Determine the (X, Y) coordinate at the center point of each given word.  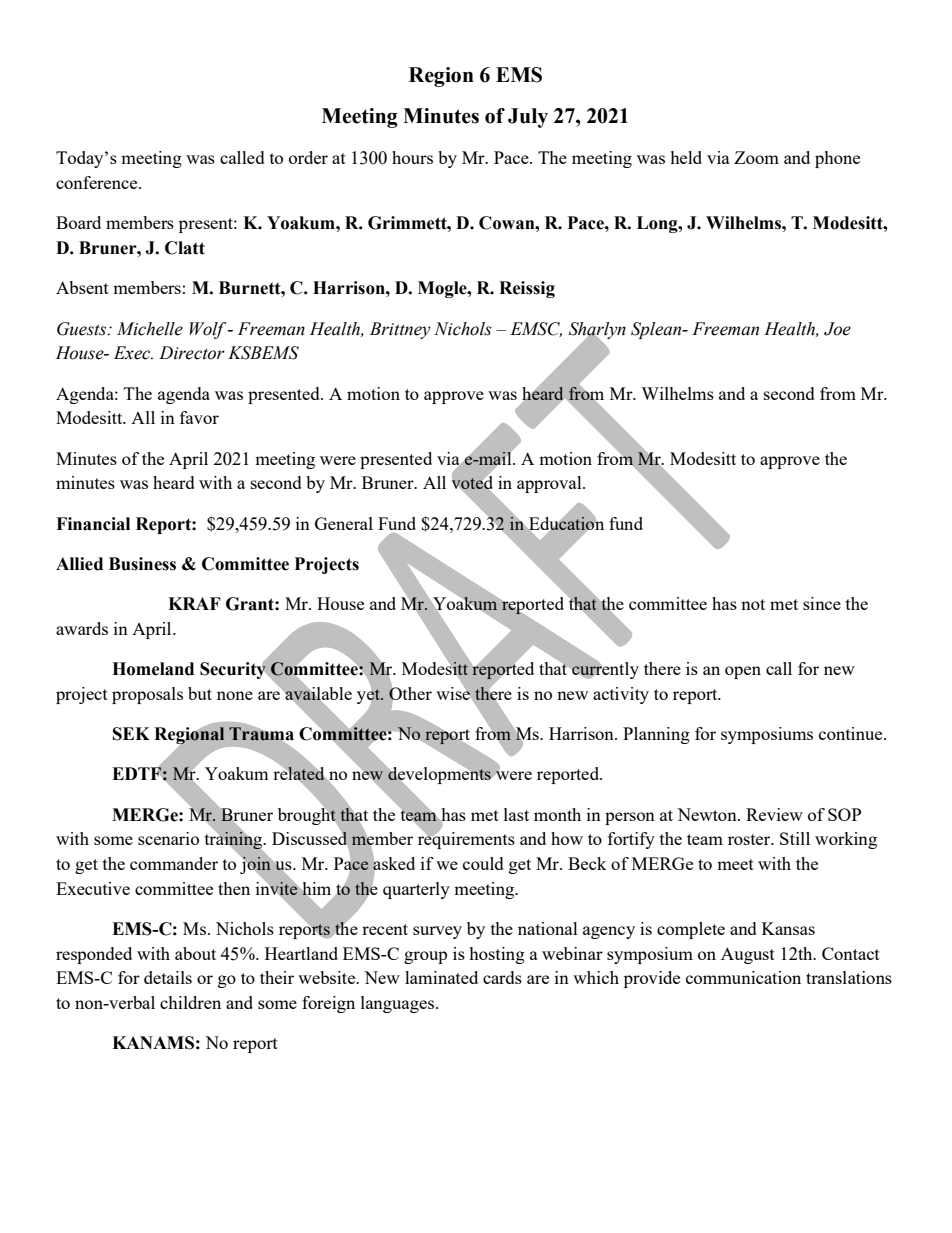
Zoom (756, 157)
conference (98, 182)
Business (142, 564)
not (753, 604)
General (344, 523)
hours (412, 157)
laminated (441, 977)
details (168, 977)
